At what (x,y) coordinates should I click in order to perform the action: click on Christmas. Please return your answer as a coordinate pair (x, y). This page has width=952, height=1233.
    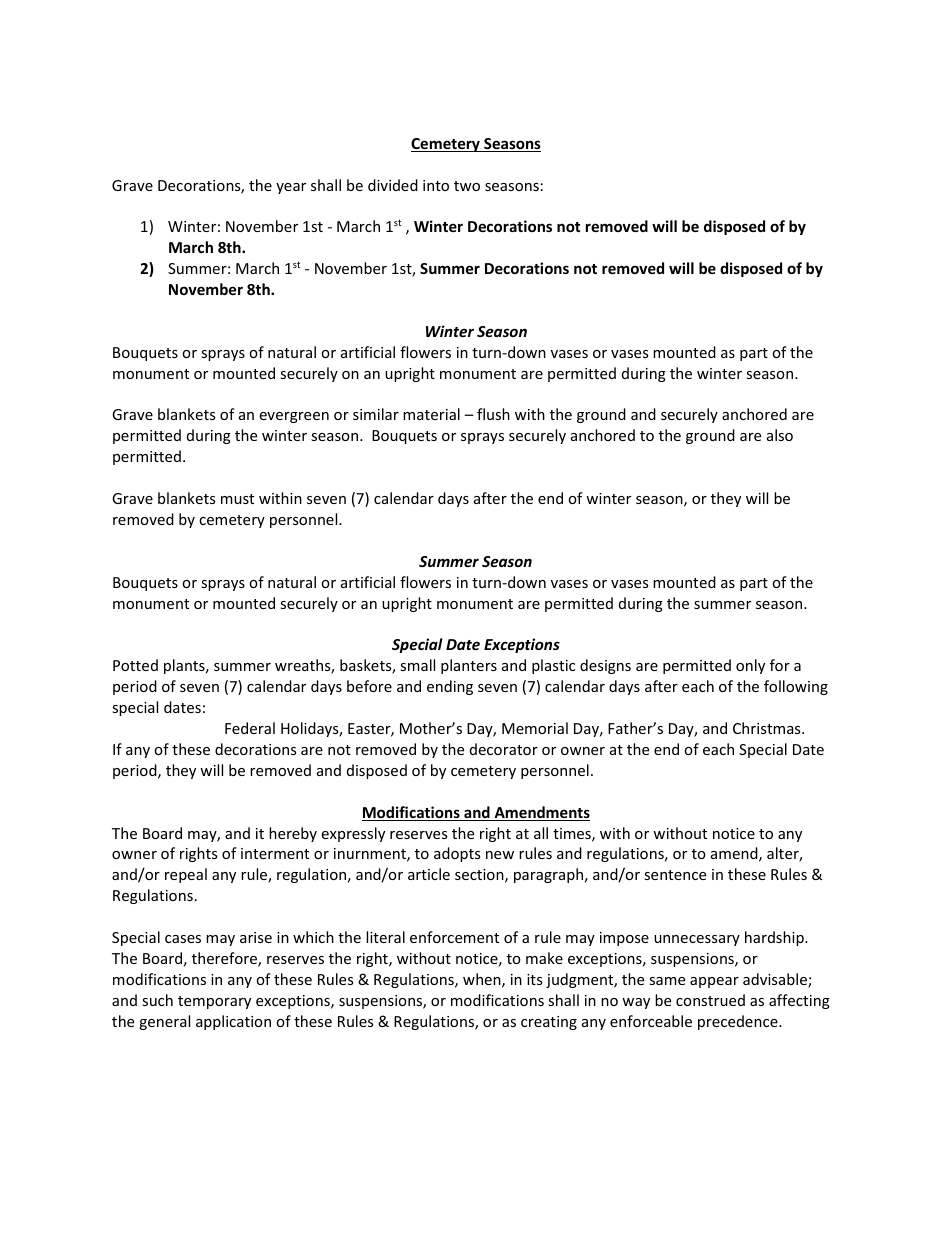
    Looking at the image, I should click on (768, 728).
